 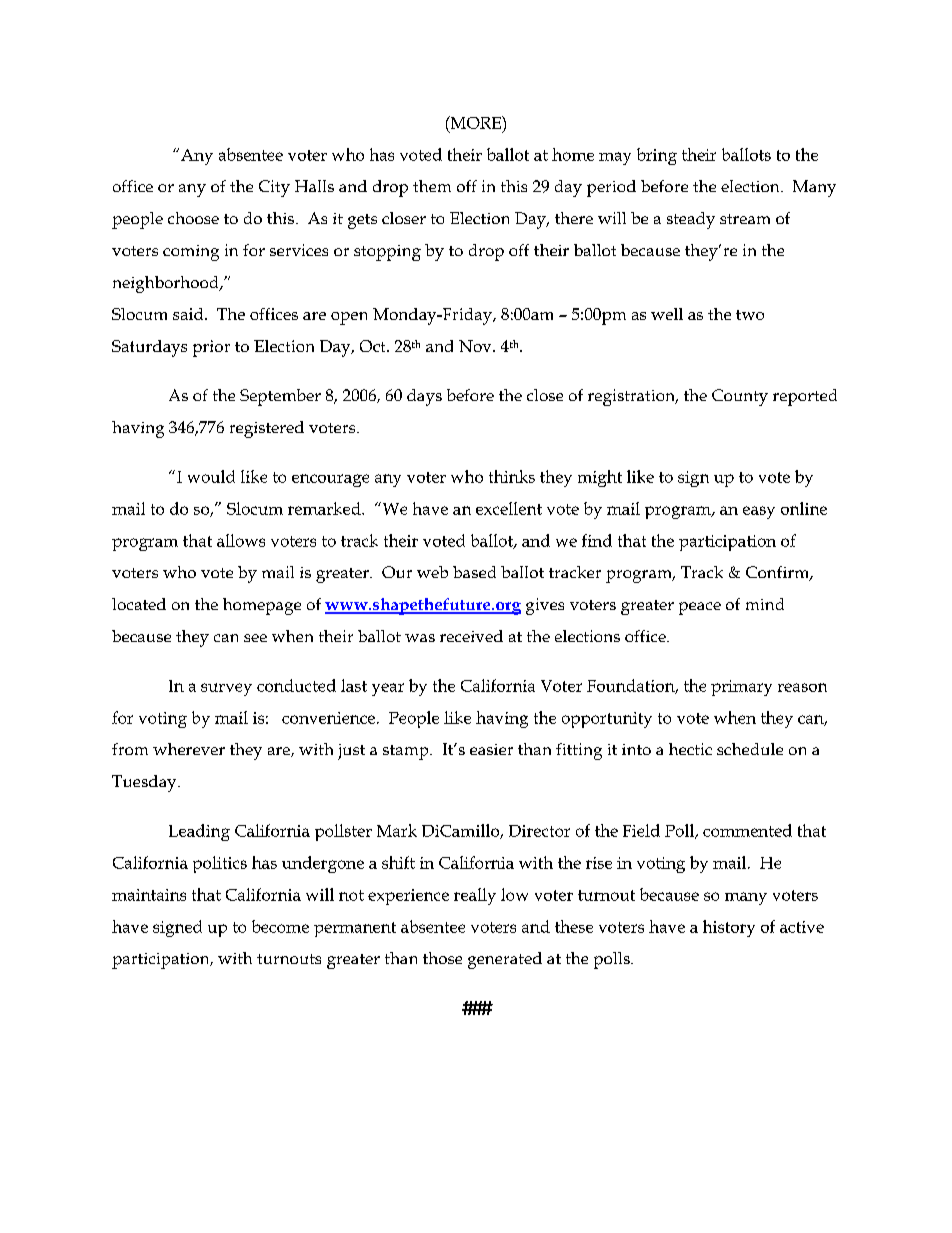 I want to click on become, so click(x=280, y=926).
